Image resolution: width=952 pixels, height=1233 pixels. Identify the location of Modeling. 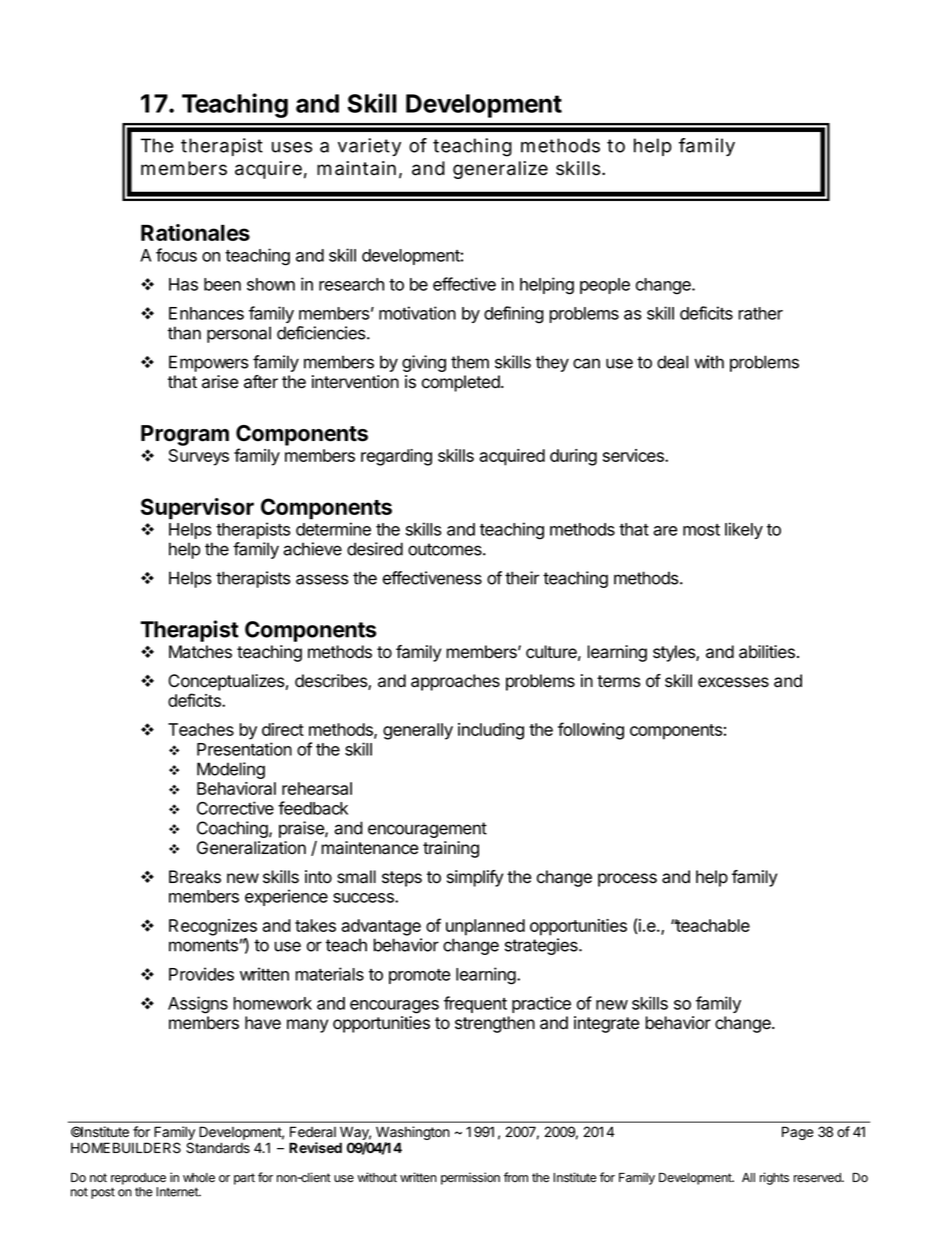
(231, 770).
